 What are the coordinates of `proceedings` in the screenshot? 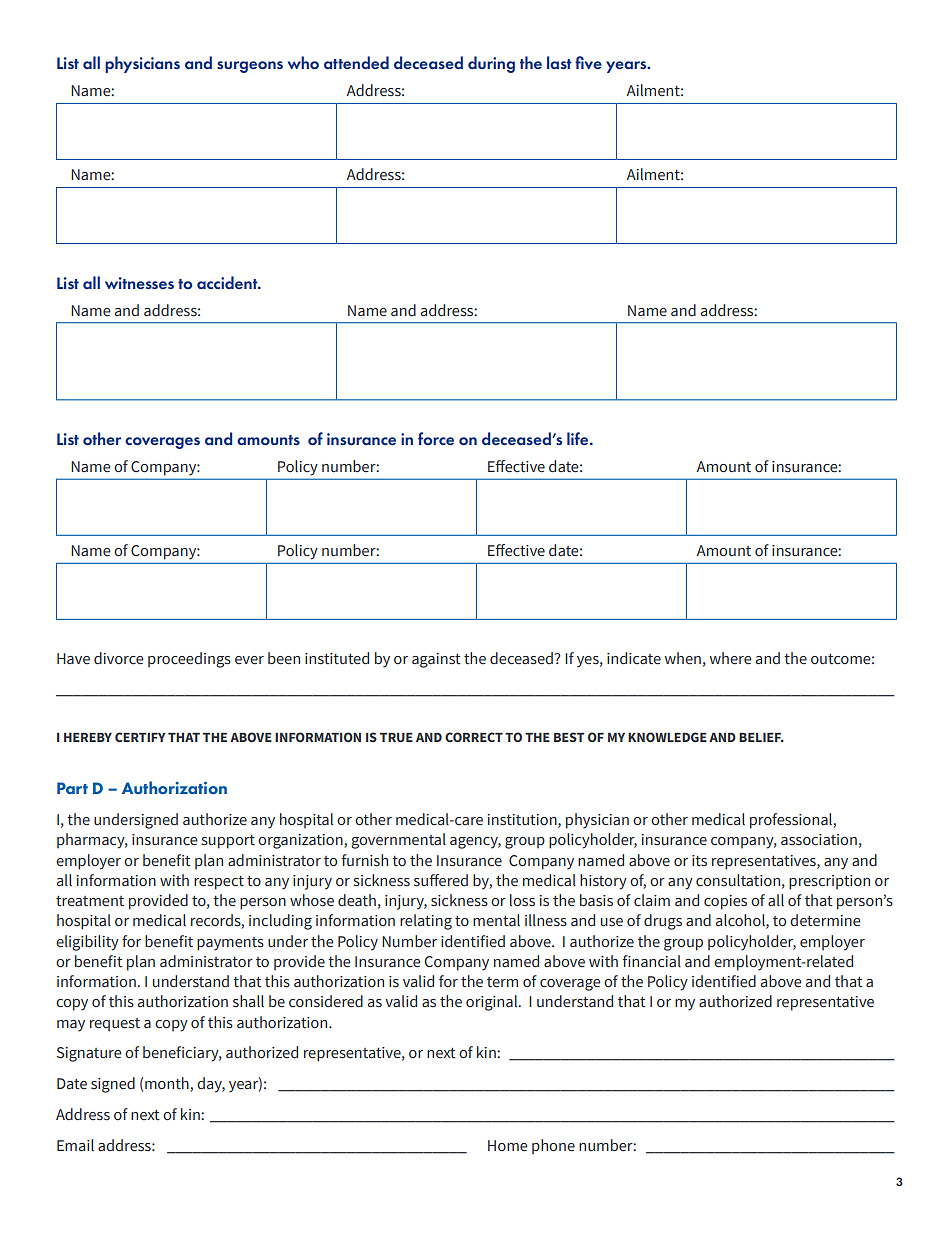 It's located at (189, 660).
